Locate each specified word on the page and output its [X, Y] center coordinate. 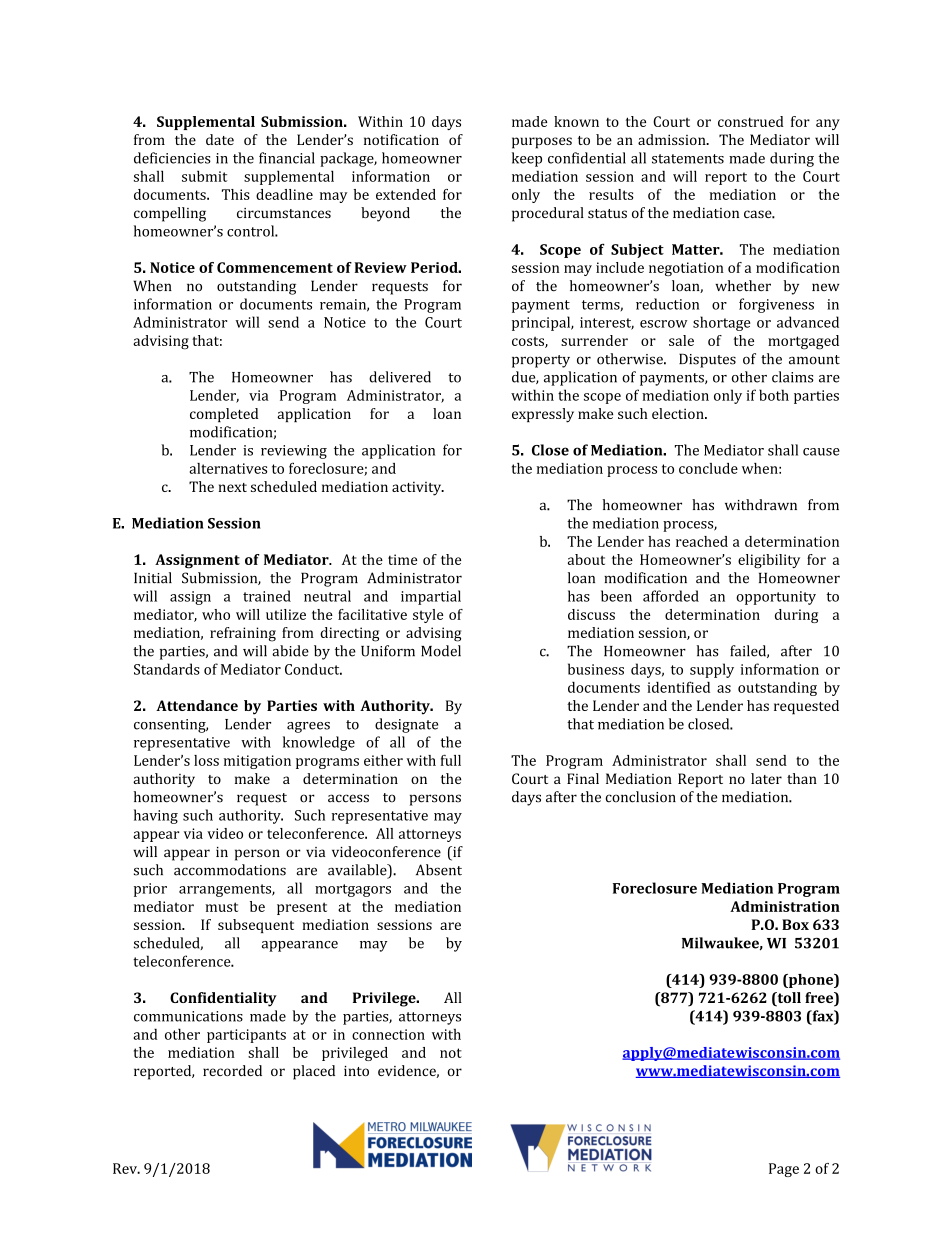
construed [751, 121]
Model [441, 651]
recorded [232, 1070]
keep [527, 159]
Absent [439, 870]
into [356, 1071]
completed [224, 415]
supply [712, 670]
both [774, 395]
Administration [785, 906]
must [221, 907]
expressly [543, 415]
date [220, 139]
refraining [243, 634]
